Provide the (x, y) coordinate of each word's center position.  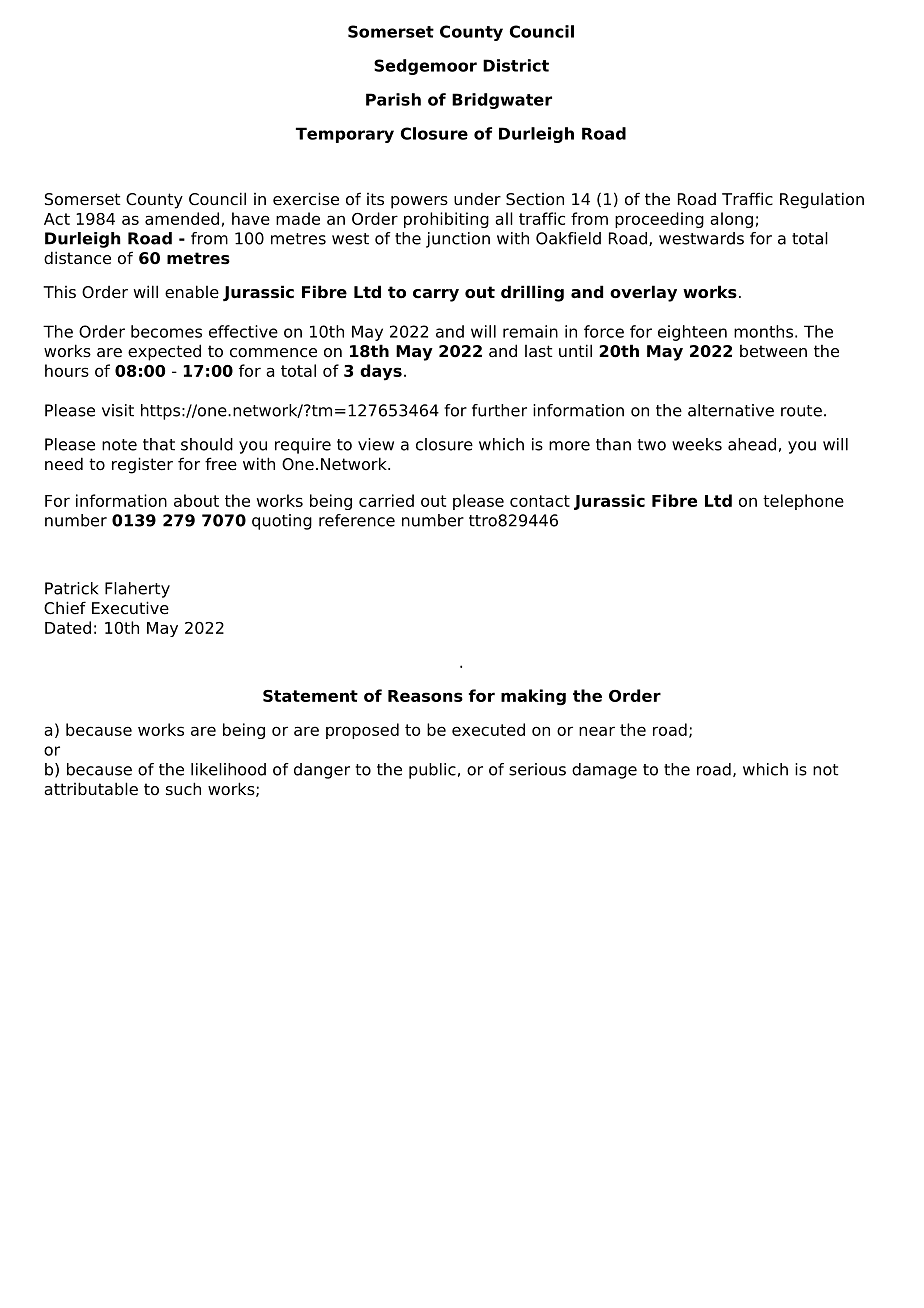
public (432, 771)
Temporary (345, 135)
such (183, 789)
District (516, 65)
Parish (393, 99)
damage (604, 771)
